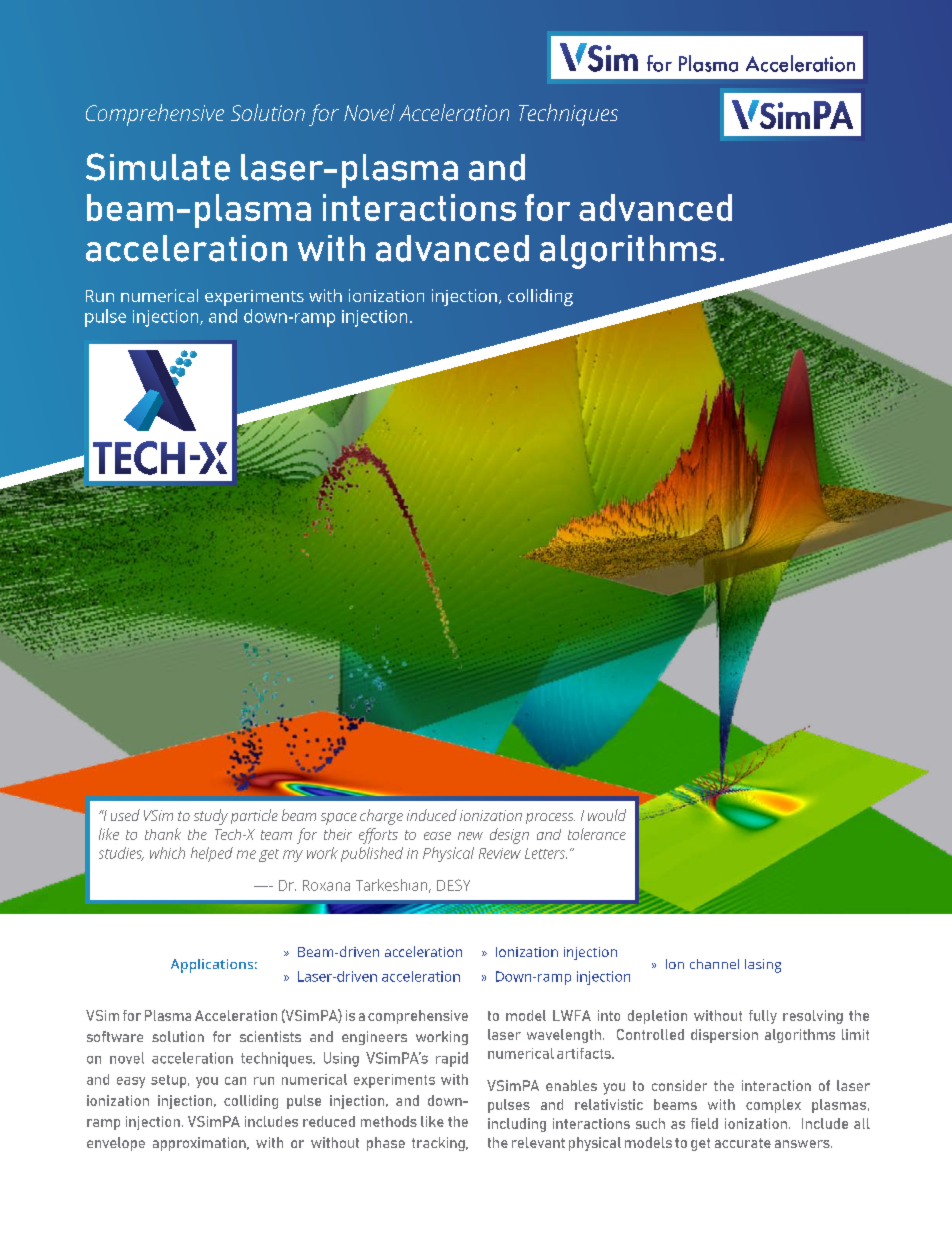  What do you see at coordinates (158, 167) in the screenshot?
I see `Simulate` at bounding box center [158, 167].
